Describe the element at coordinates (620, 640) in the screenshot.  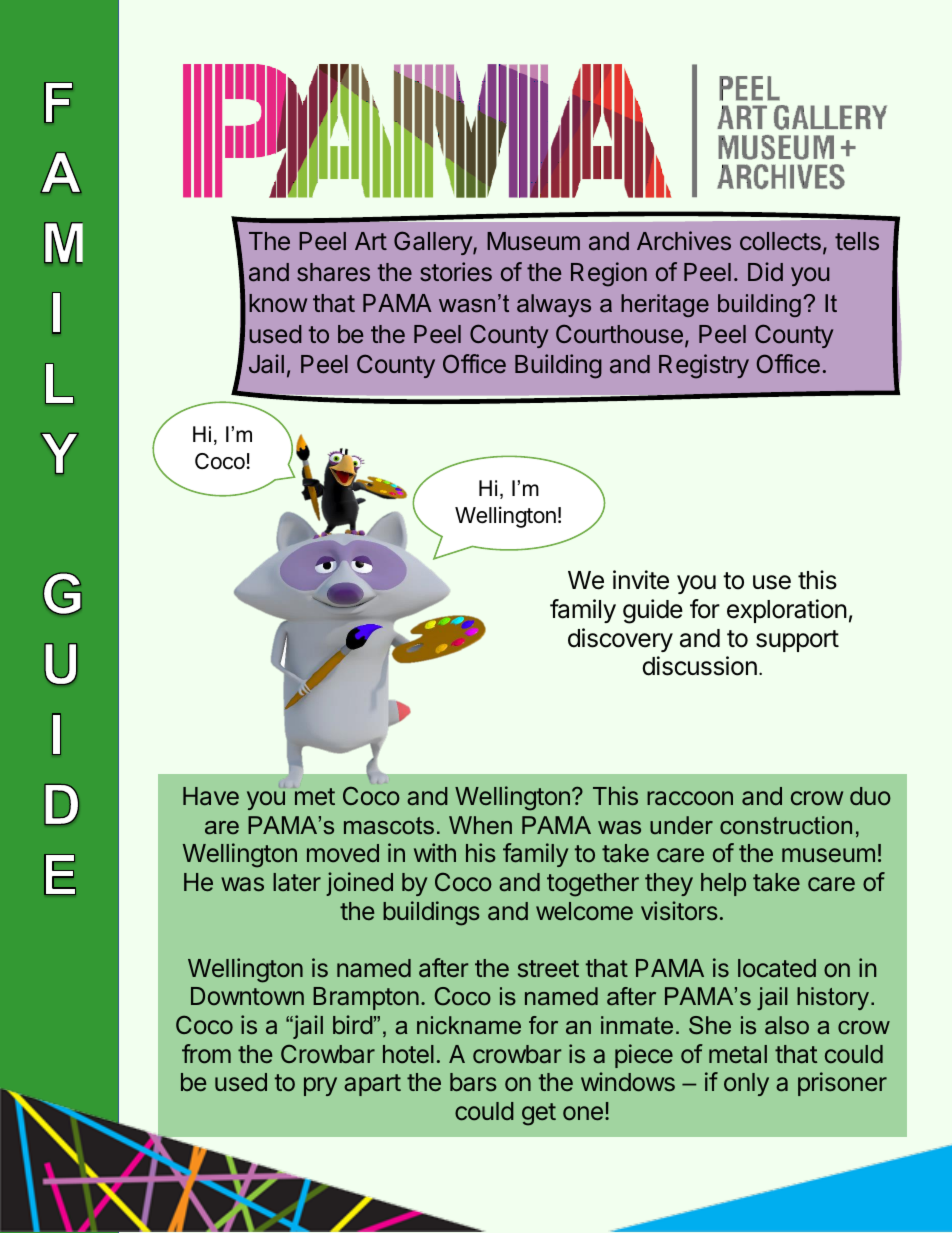
I see `discovery` at that location.
